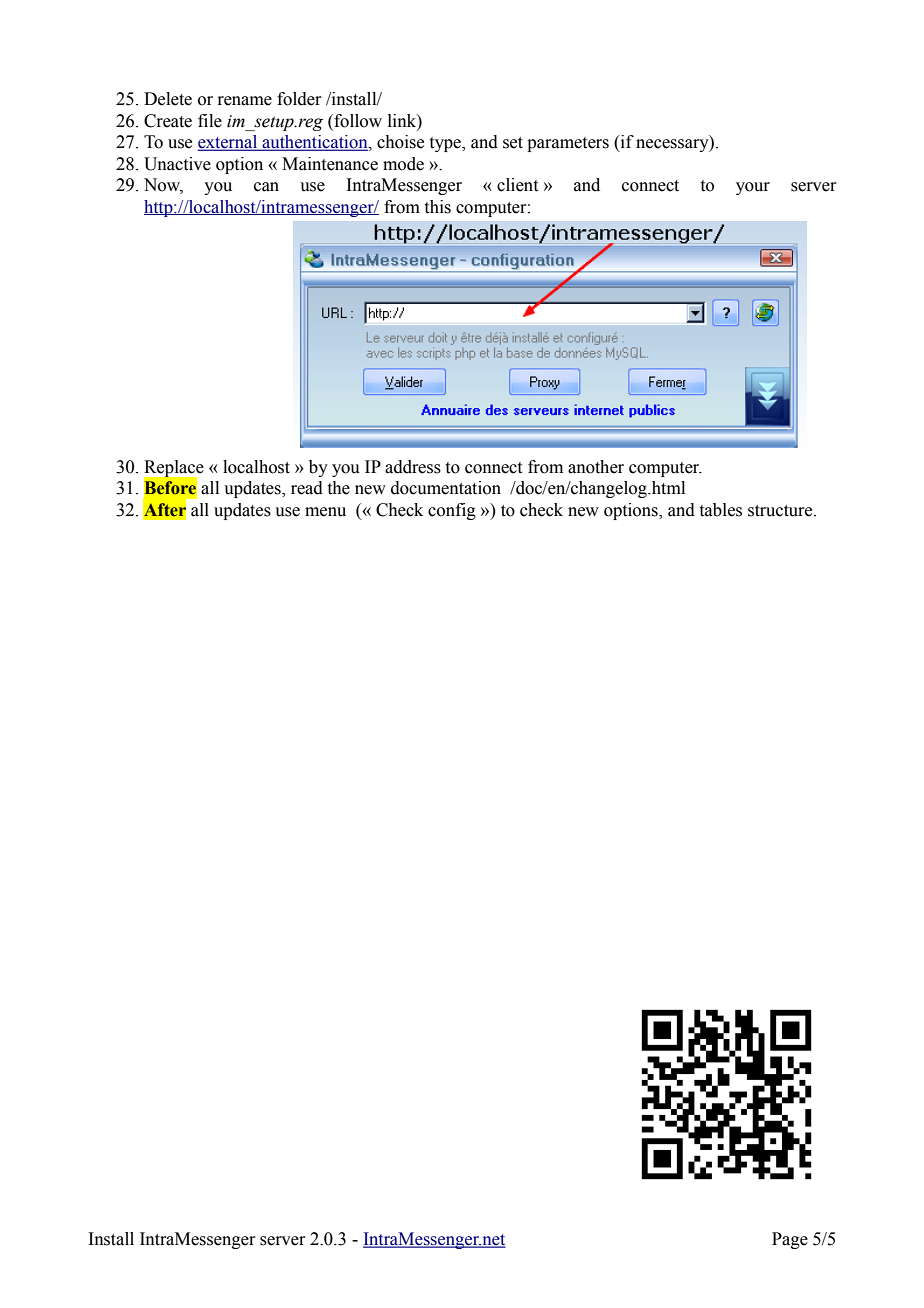 This screenshot has width=924, height=1308. I want to click on read, so click(307, 488).
